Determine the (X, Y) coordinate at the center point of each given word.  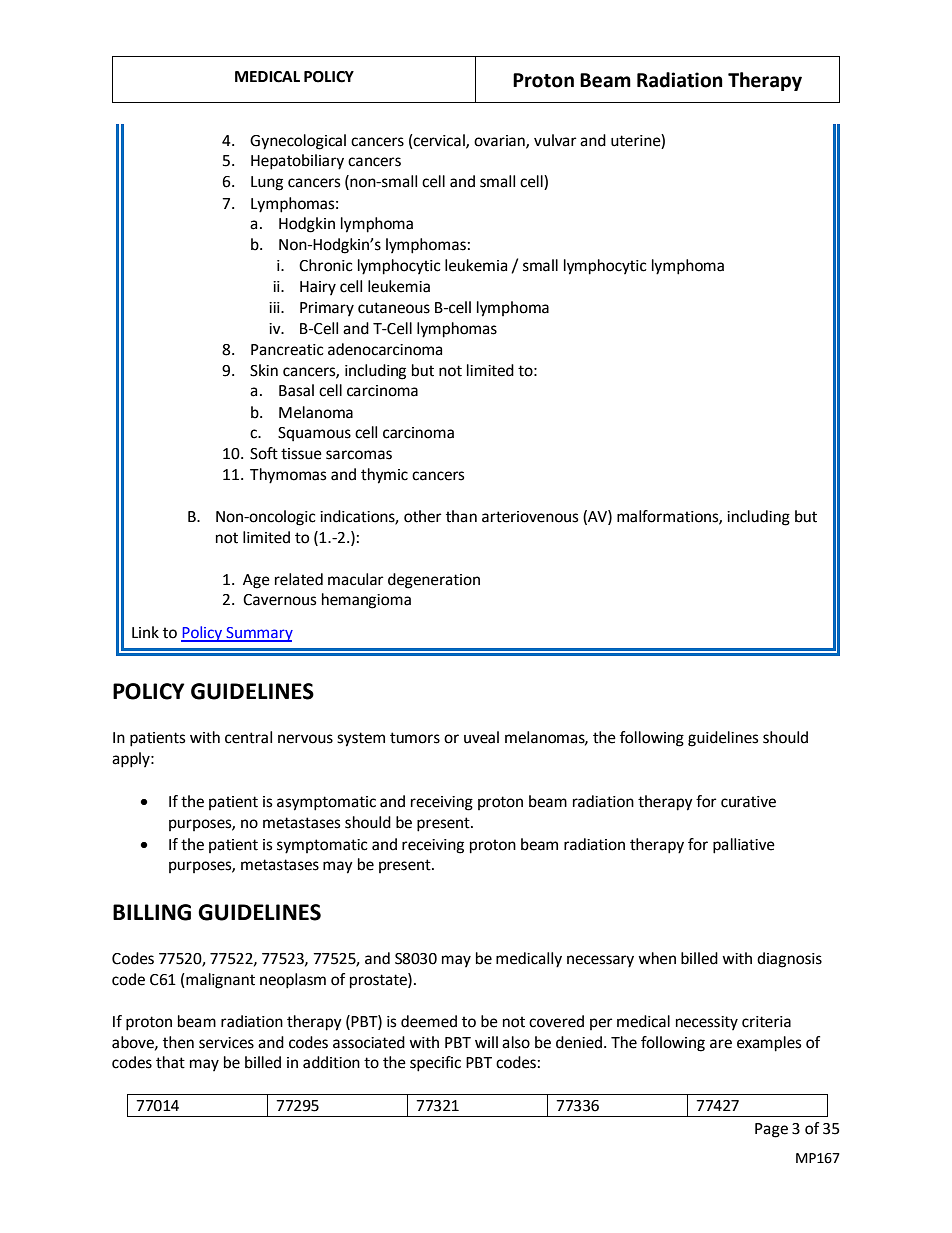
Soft (264, 453)
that (170, 1062)
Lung (267, 183)
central (248, 737)
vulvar (555, 140)
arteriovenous (530, 517)
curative (748, 802)
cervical (439, 141)
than (461, 516)
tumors (415, 738)
